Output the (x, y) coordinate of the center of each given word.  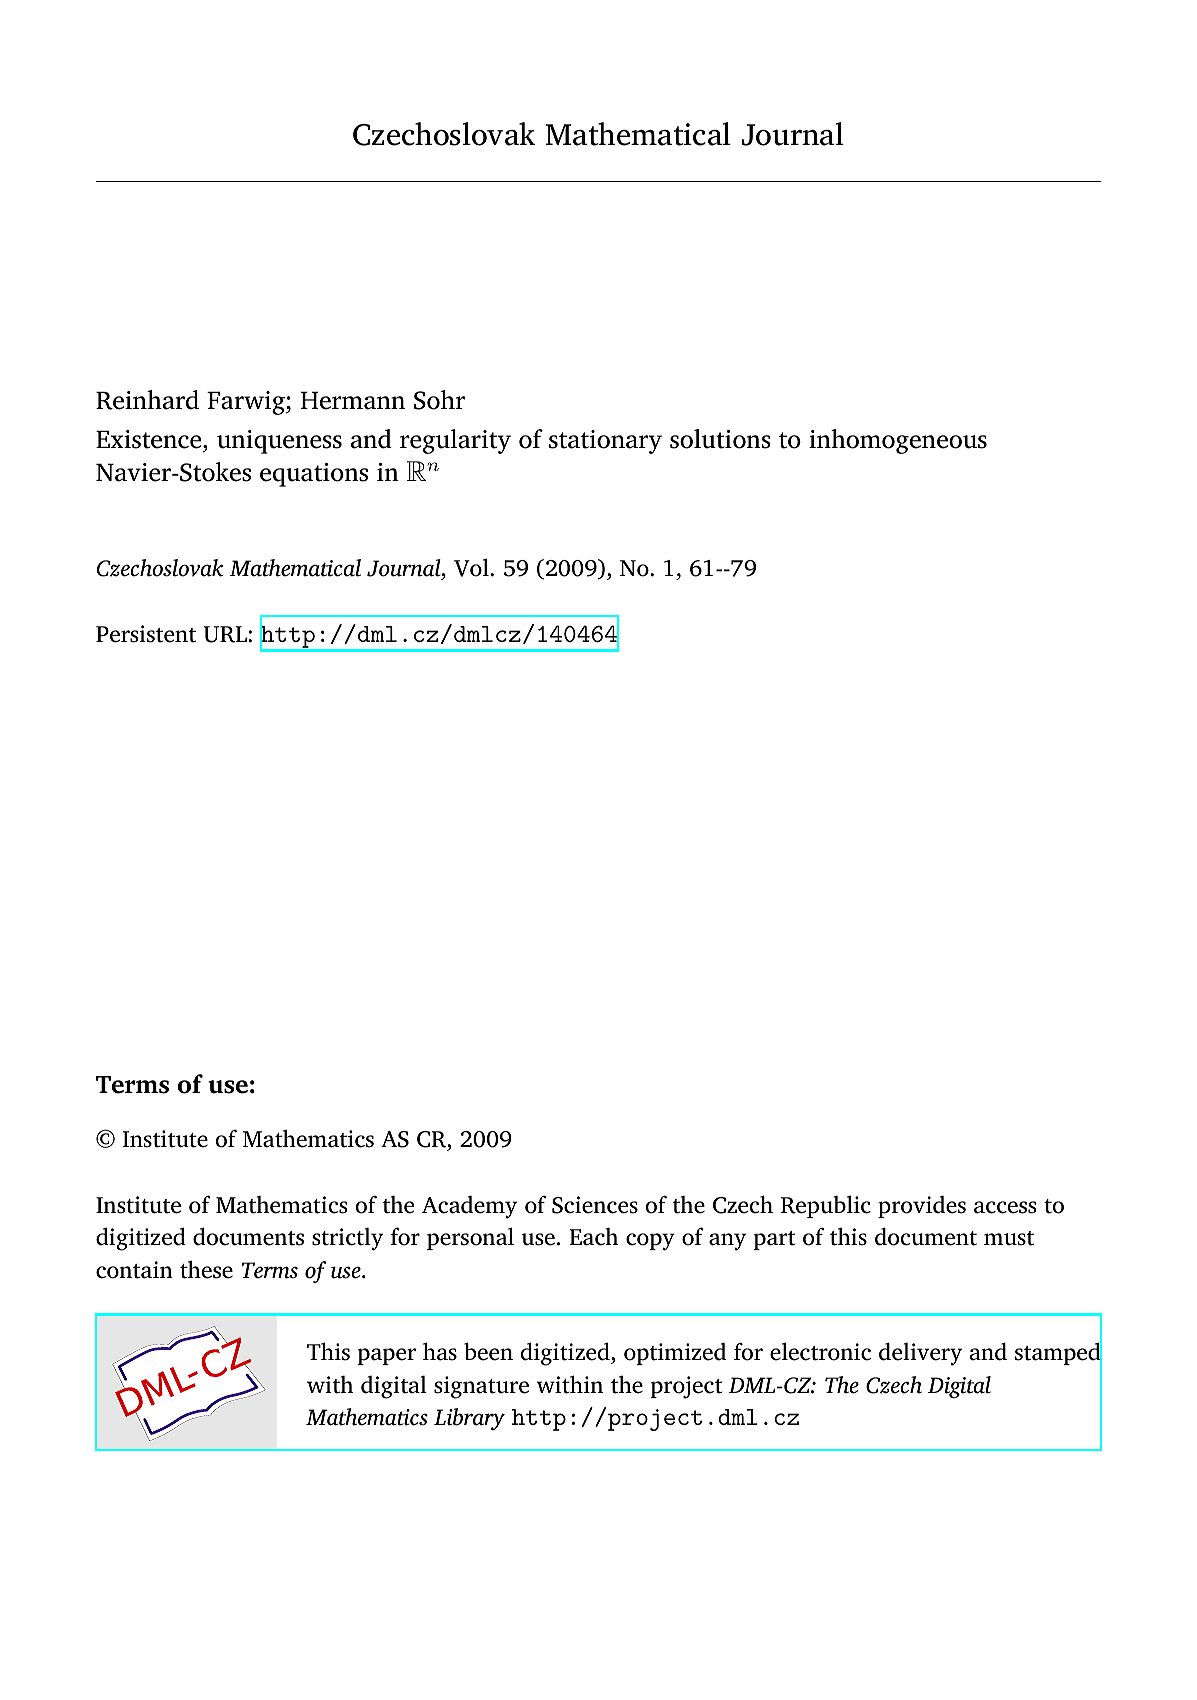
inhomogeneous (898, 441)
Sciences (595, 1205)
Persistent (146, 634)
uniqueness (279, 442)
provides (922, 1207)
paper (386, 1356)
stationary (605, 442)
